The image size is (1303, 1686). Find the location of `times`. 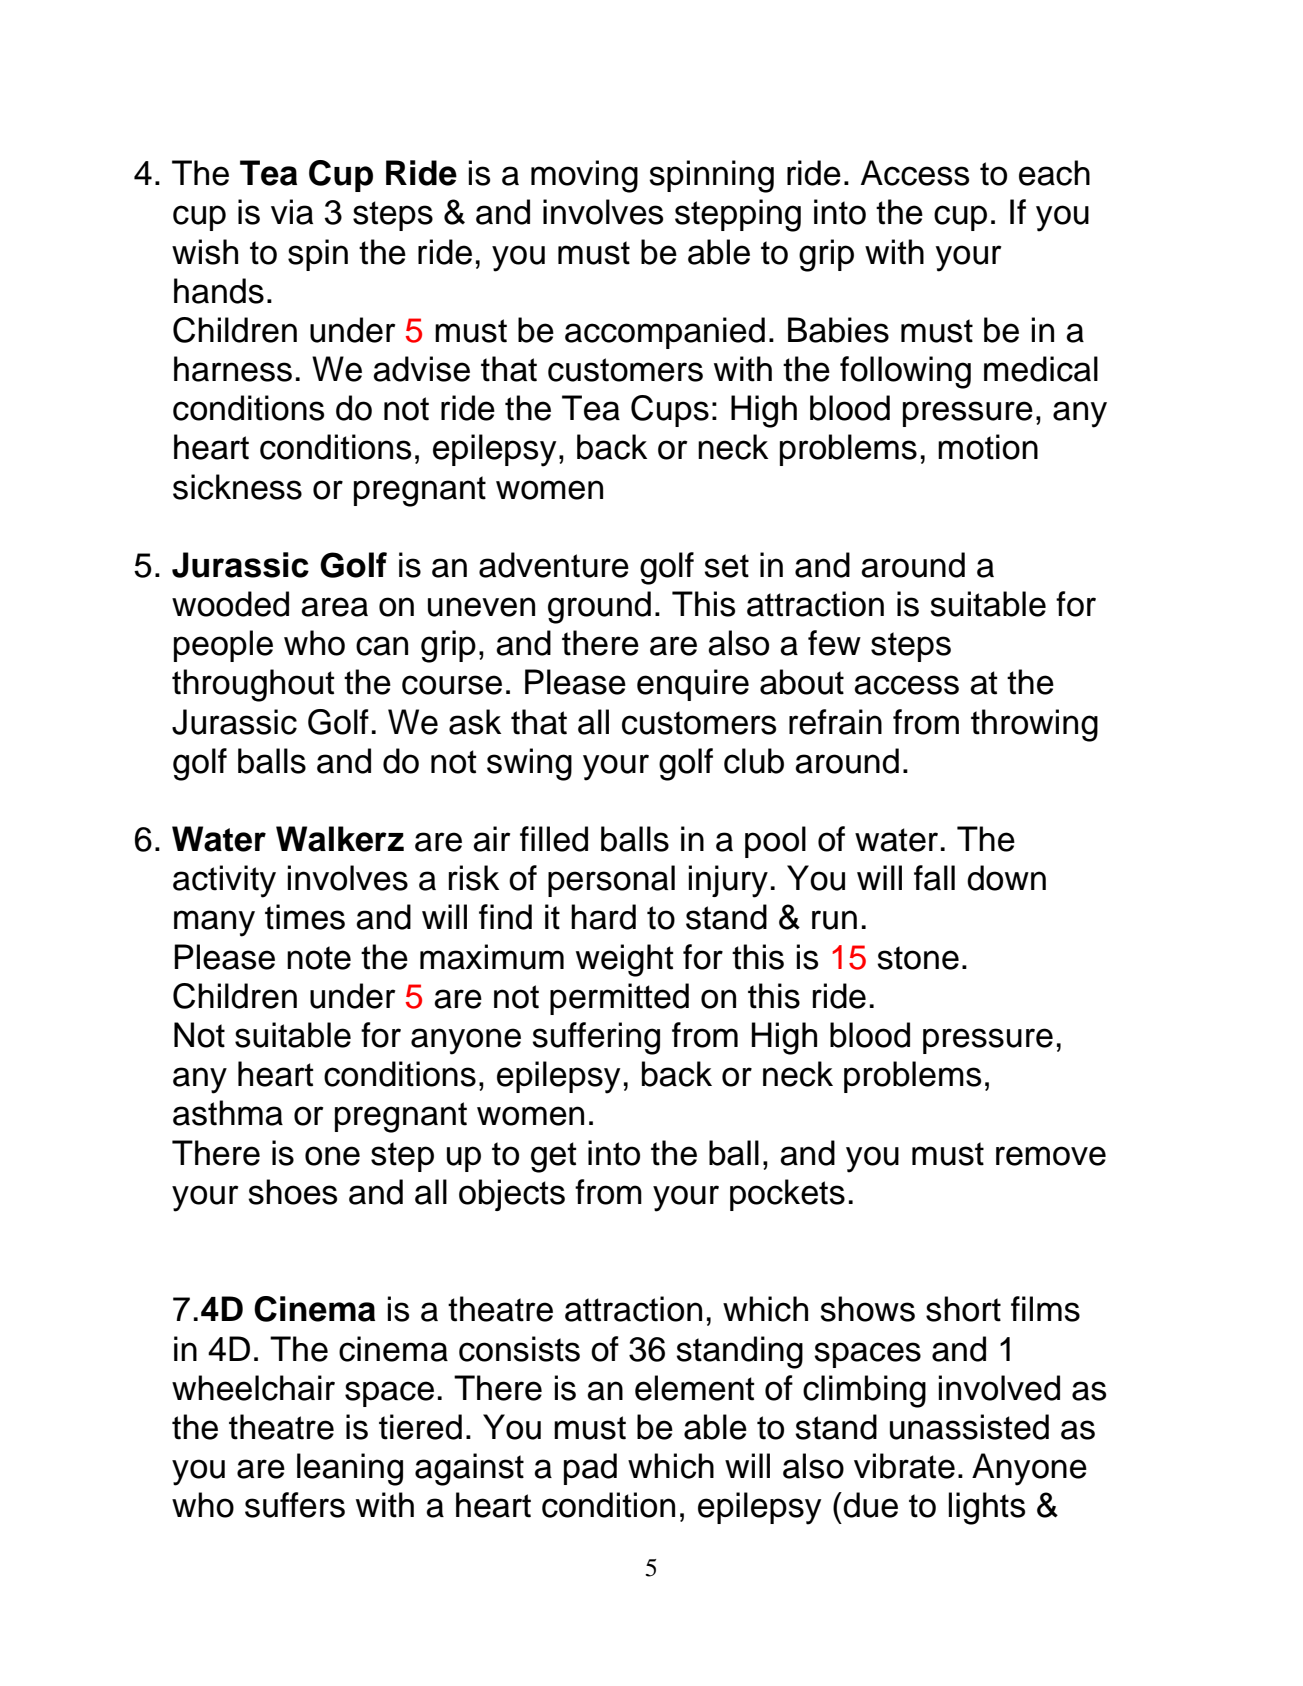

times is located at coordinates (305, 917).
